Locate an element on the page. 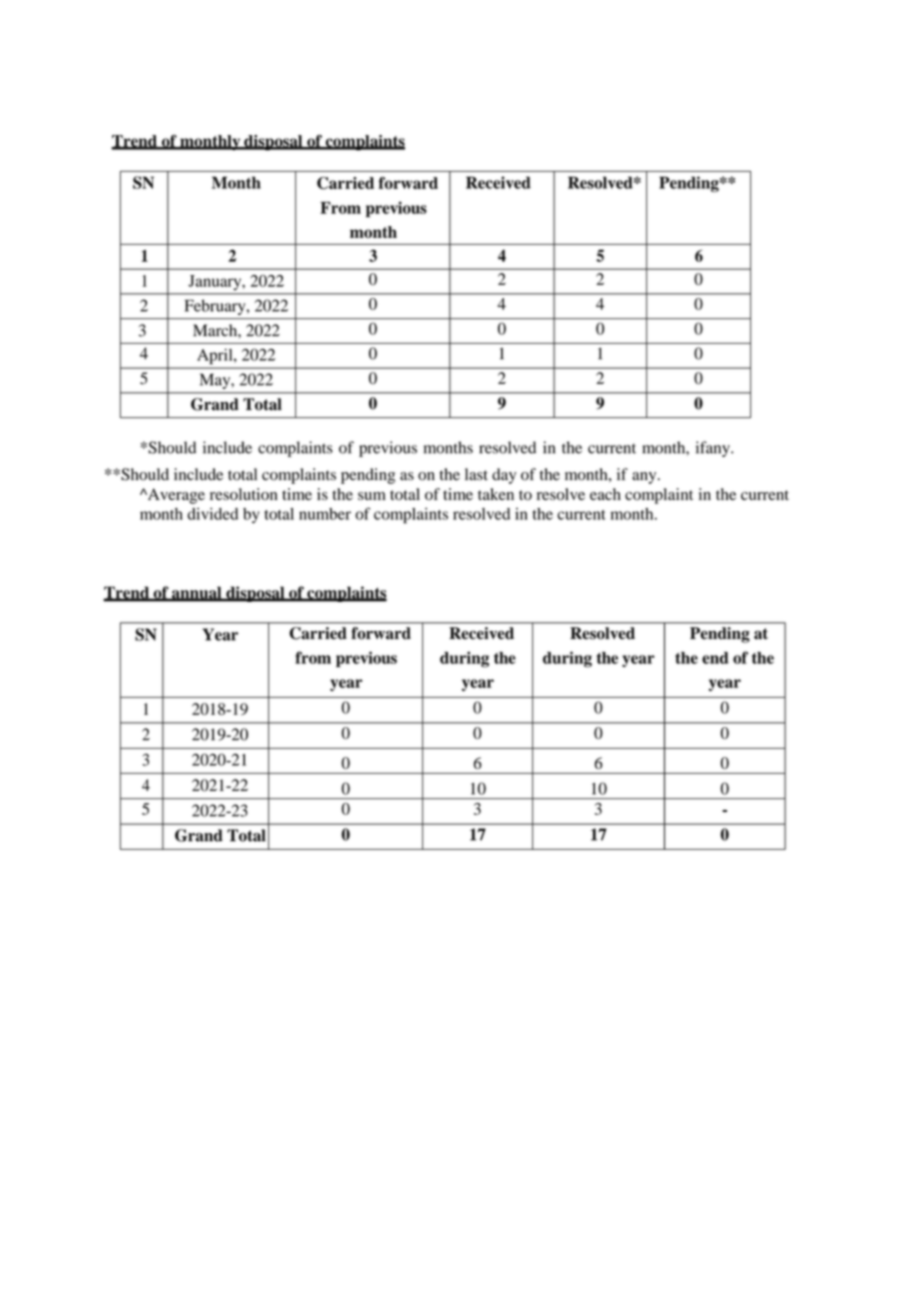  day is located at coordinates (504, 476).
